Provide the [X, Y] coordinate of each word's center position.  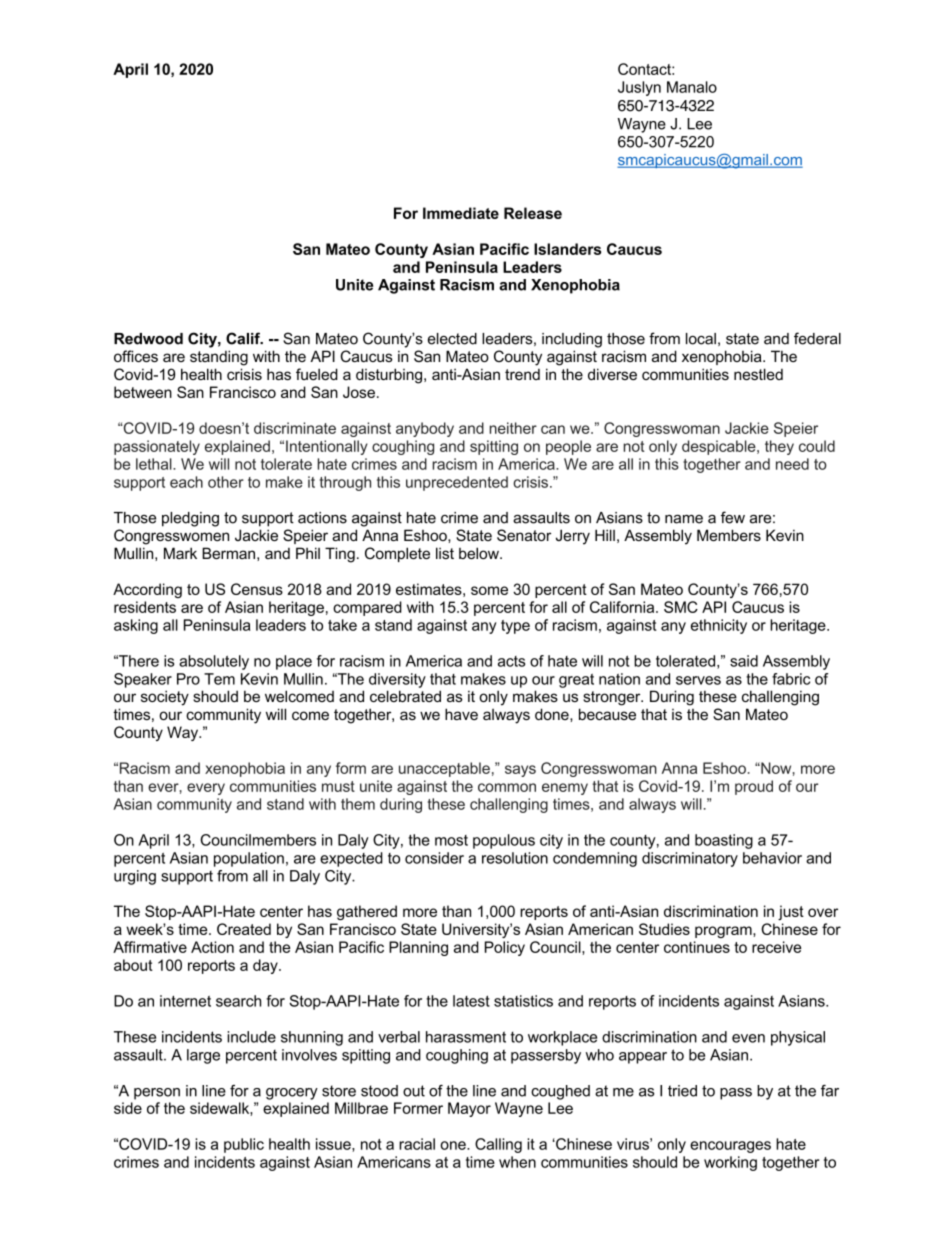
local [701, 339]
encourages [730, 1147]
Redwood [148, 339]
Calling [498, 1145]
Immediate [461, 213]
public [244, 1145]
